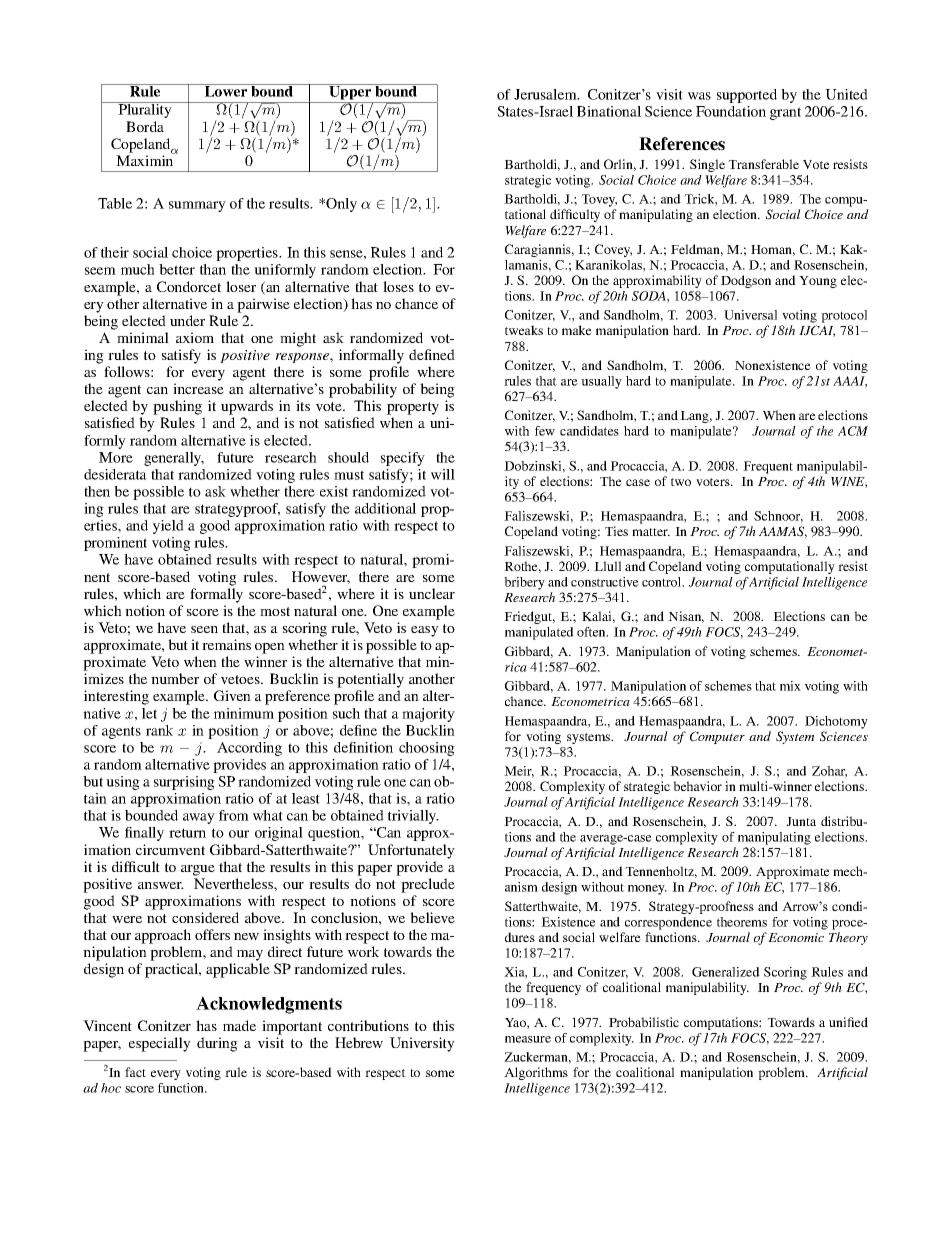 The width and height of the document is (952, 1233). I want to click on Jerusalem, so click(546, 94).
